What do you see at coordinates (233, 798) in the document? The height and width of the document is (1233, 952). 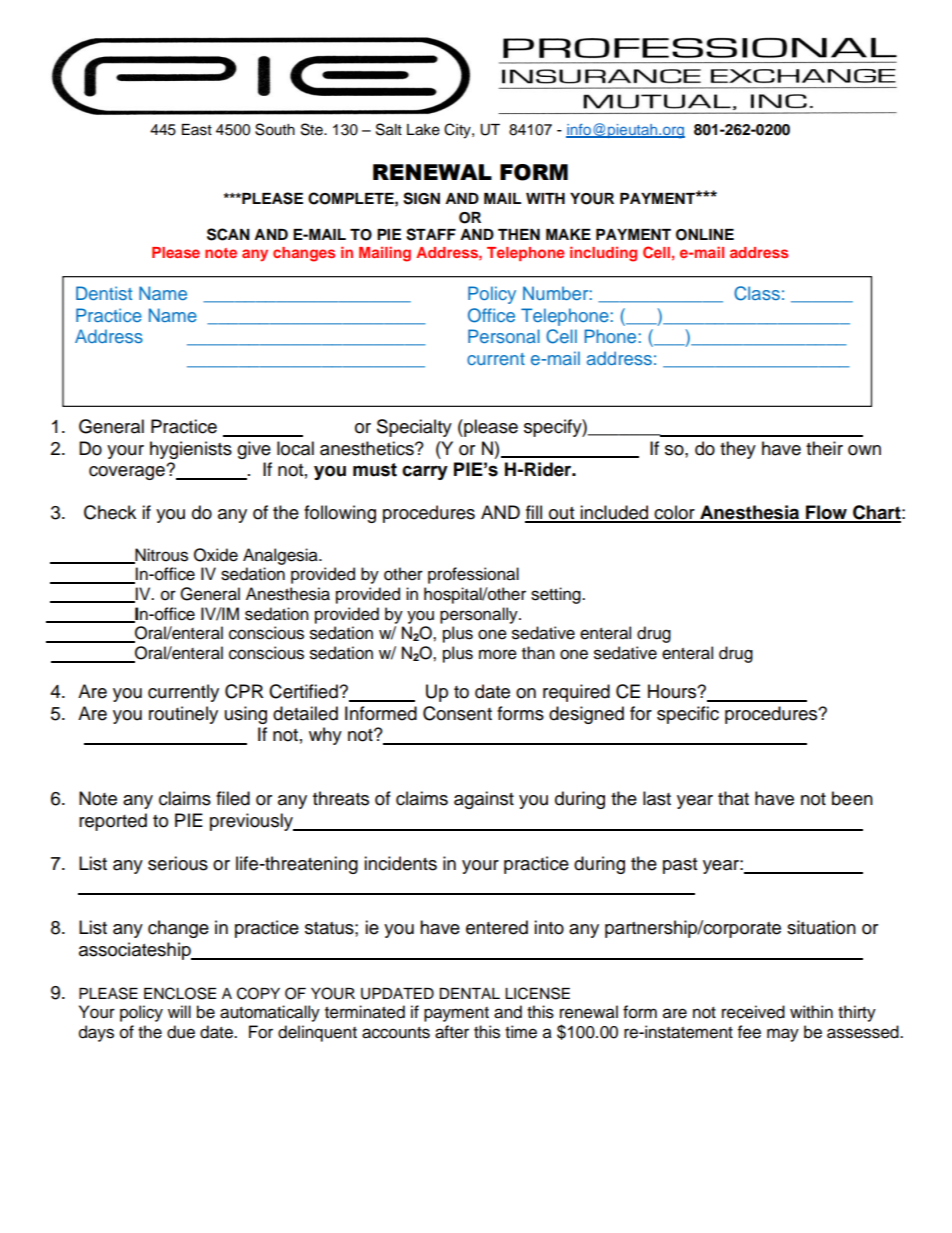 I see `filed` at bounding box center [233, 798].
